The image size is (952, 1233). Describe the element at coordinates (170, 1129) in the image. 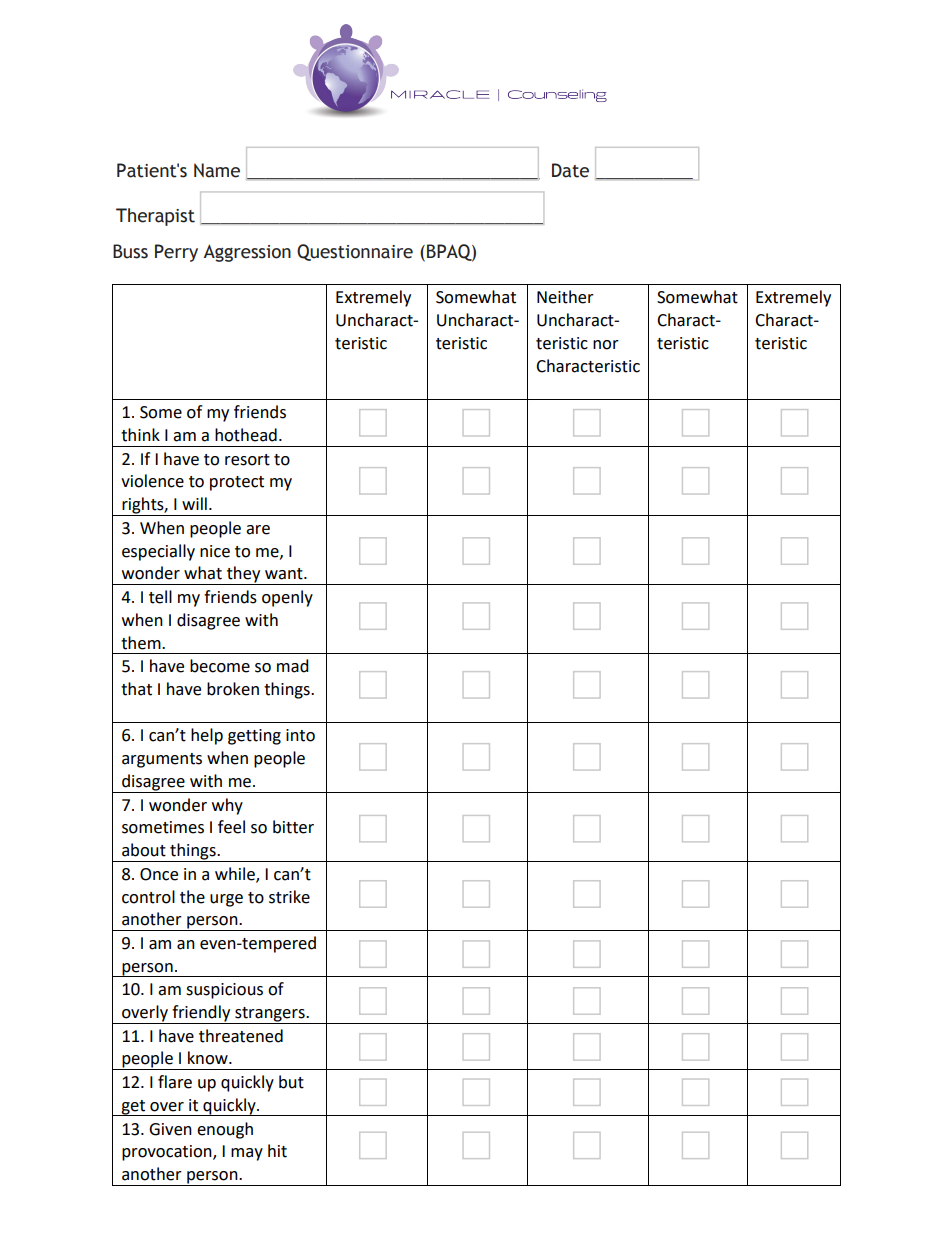

I see `Given` at that location.
